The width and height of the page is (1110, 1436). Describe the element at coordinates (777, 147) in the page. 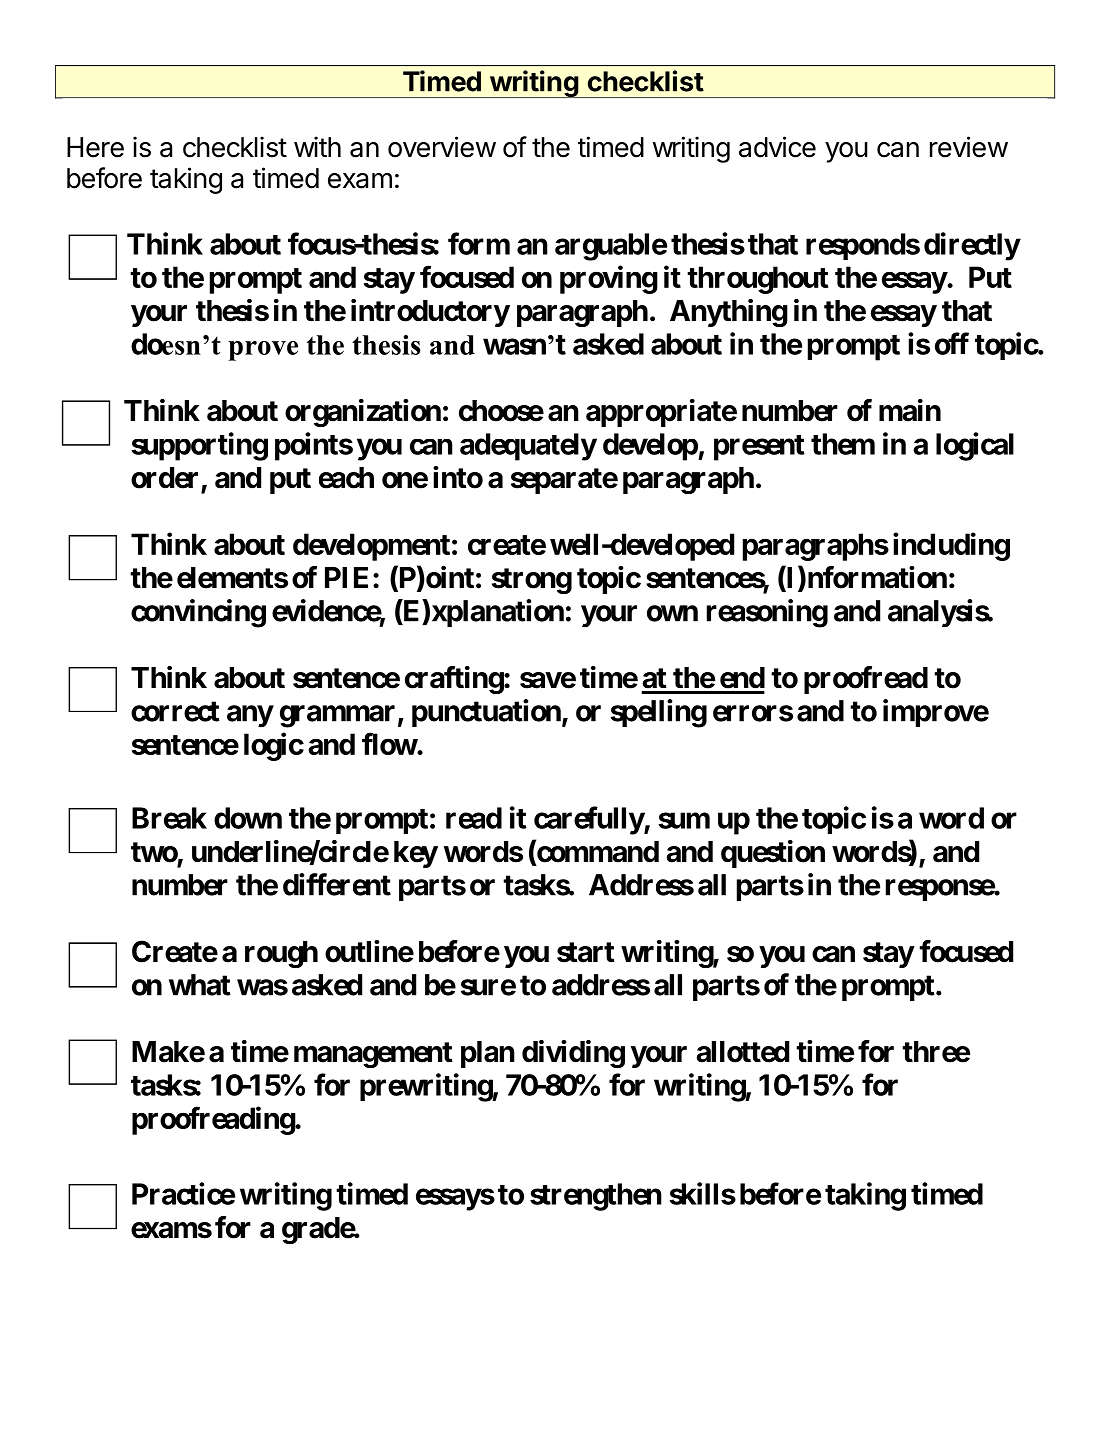

I see `advice` at that location.
